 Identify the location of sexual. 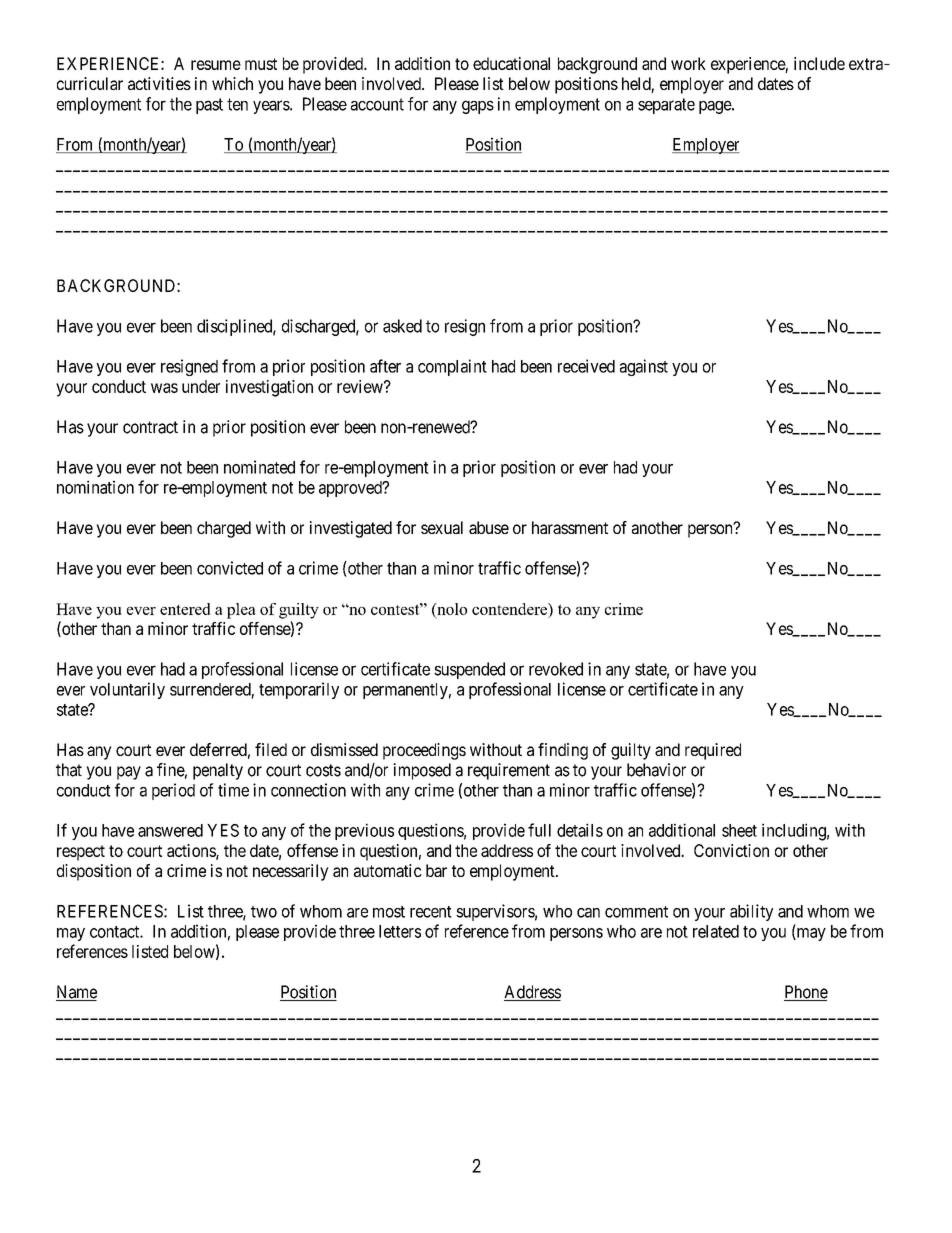
(442, 527).
